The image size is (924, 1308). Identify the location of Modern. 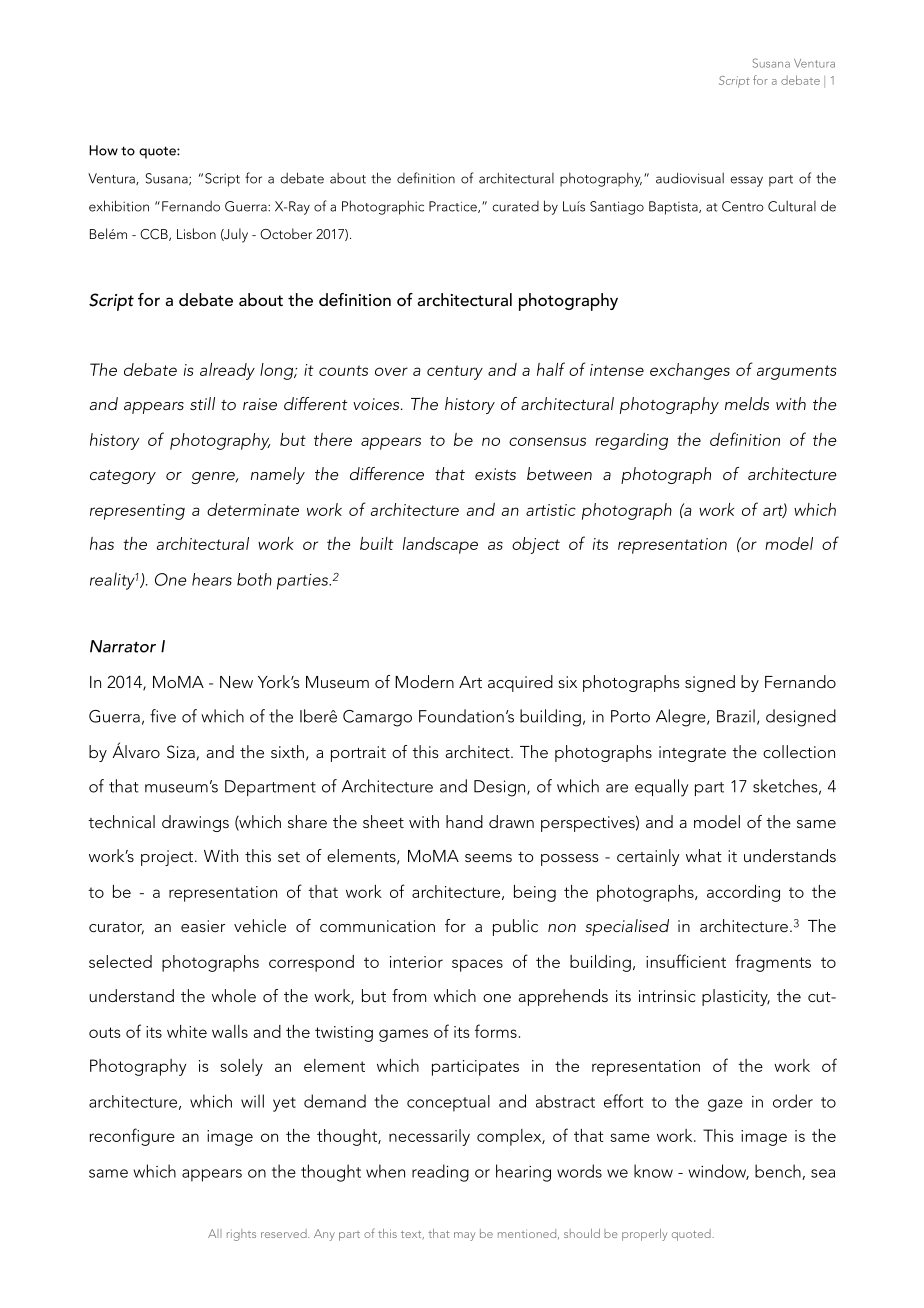
(424, 681).
